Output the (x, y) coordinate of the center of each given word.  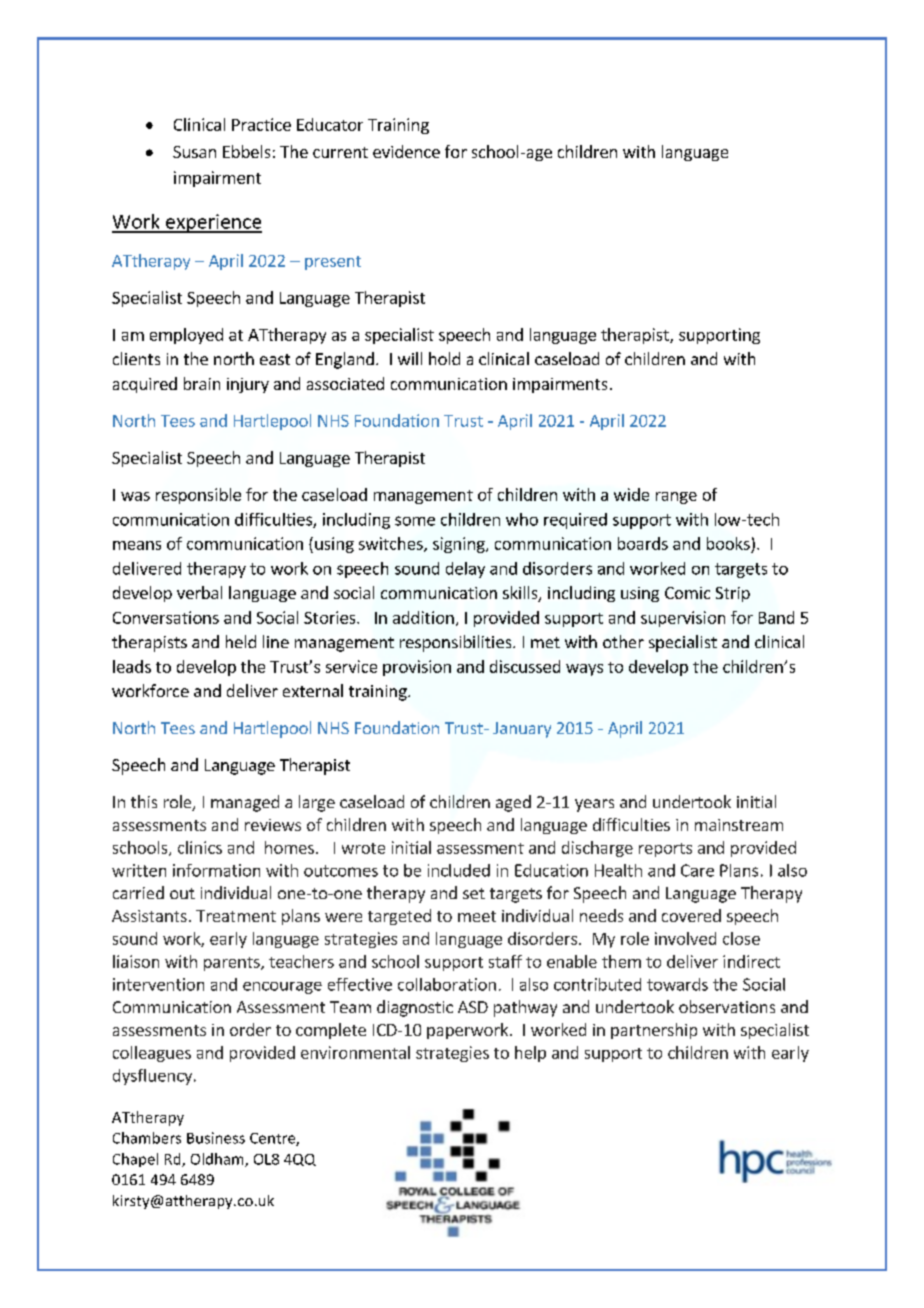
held (241, 641)
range (676, 498)
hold (444, 358)
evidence (406, 151)
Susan (194, 152)
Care (697, 870)
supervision (683, 619)
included (459, 870)
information (216, 870)
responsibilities (457, 643)
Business (216, 1138)
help (530, 1054)
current (340, 152)
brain (202, 383)
